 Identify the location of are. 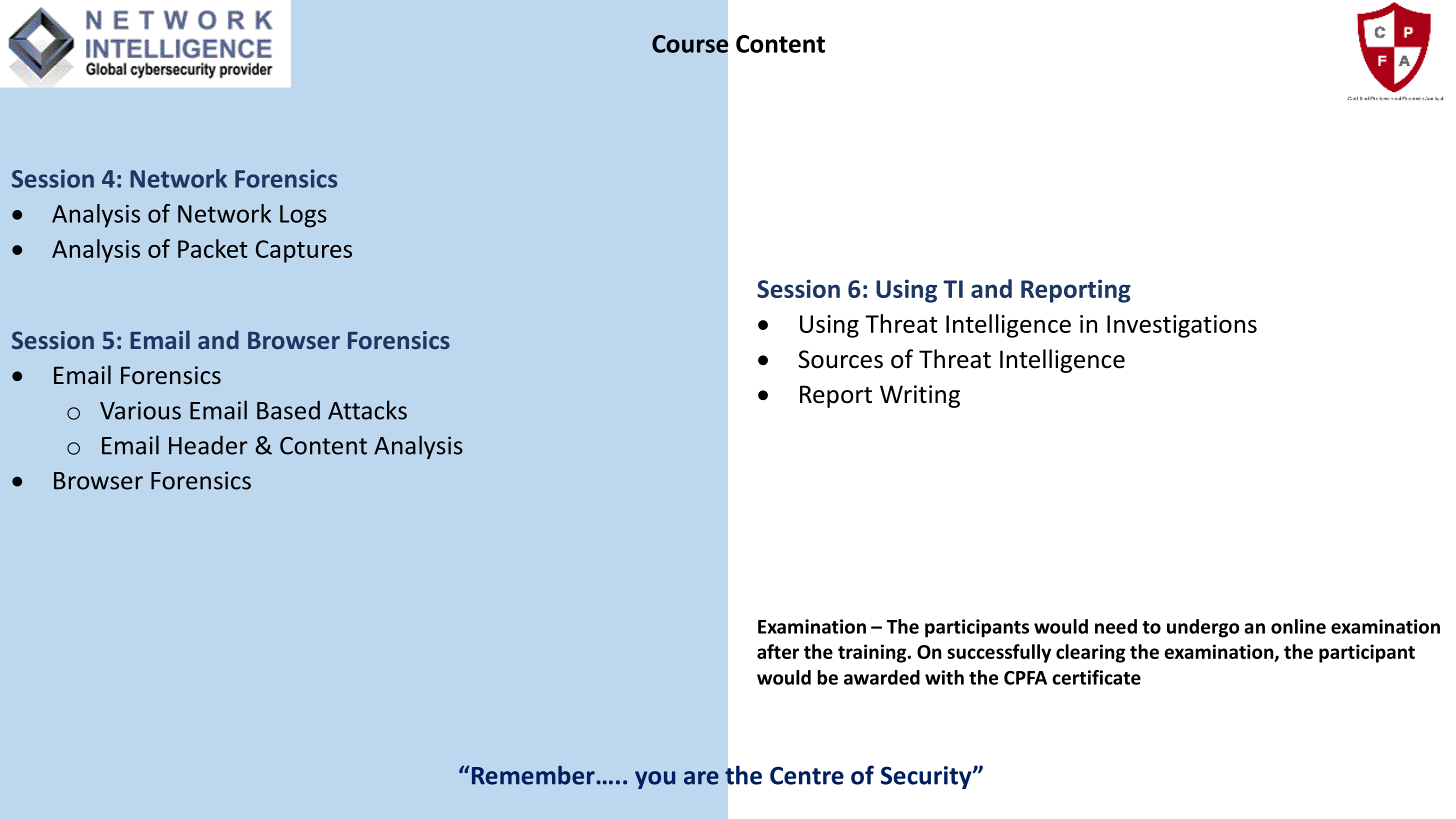
(701, 778).
